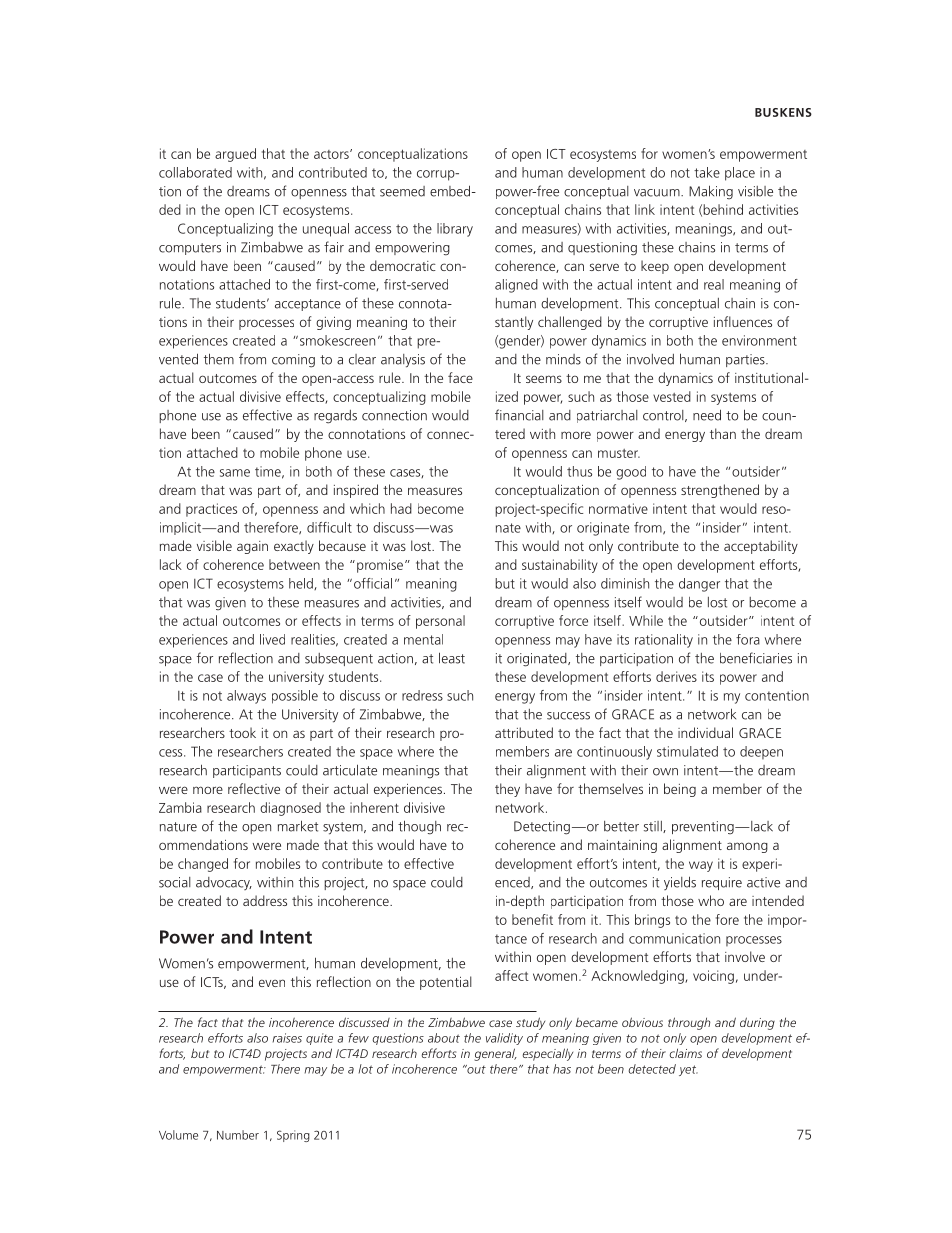  Describe the element at coordinates (455, 230) in the screenshot. I see `library` at that location.
